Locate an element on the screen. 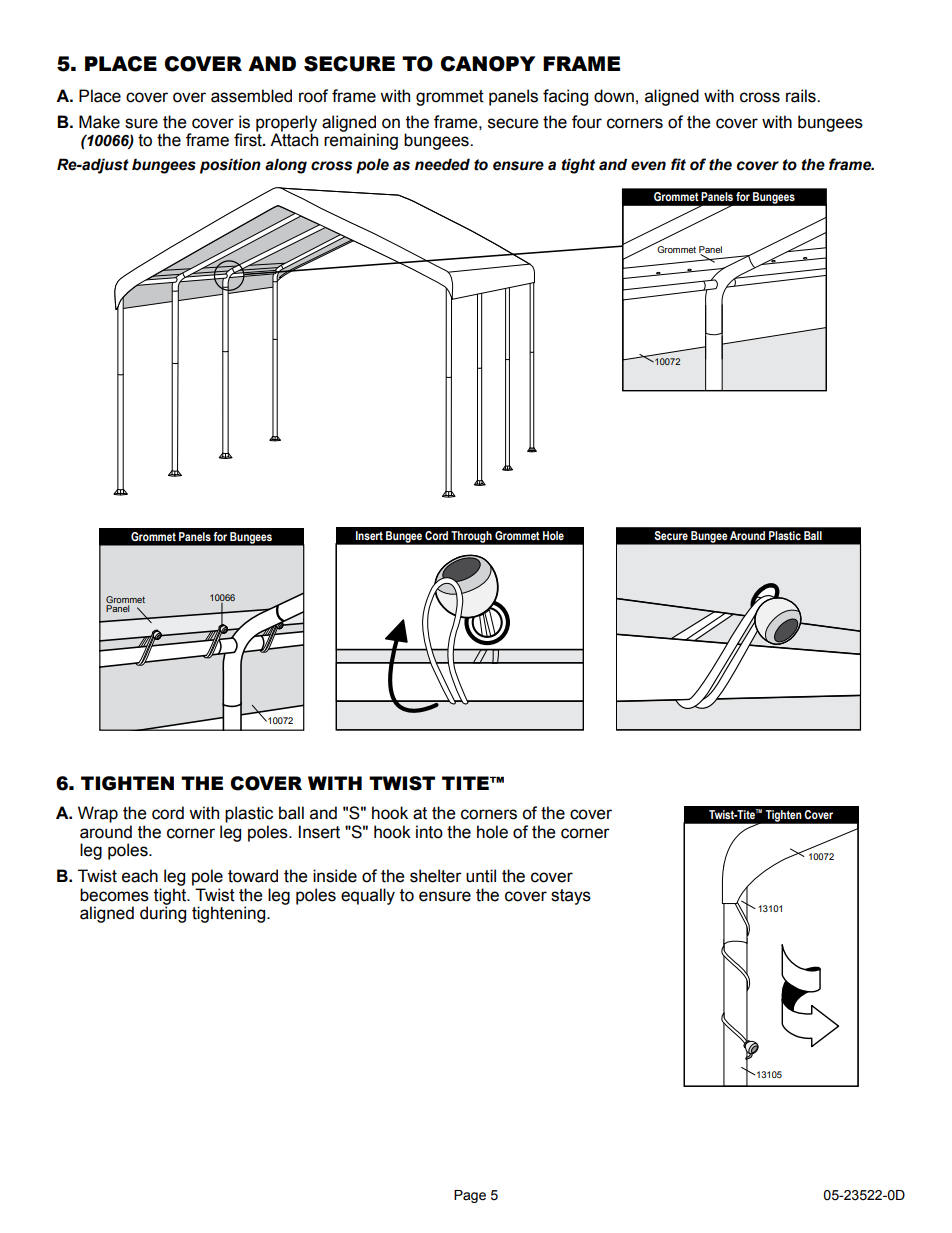 Image resolution: width=952 pixels, height=1233 pixels. CANOPY is located at coordinates (488, 64).
